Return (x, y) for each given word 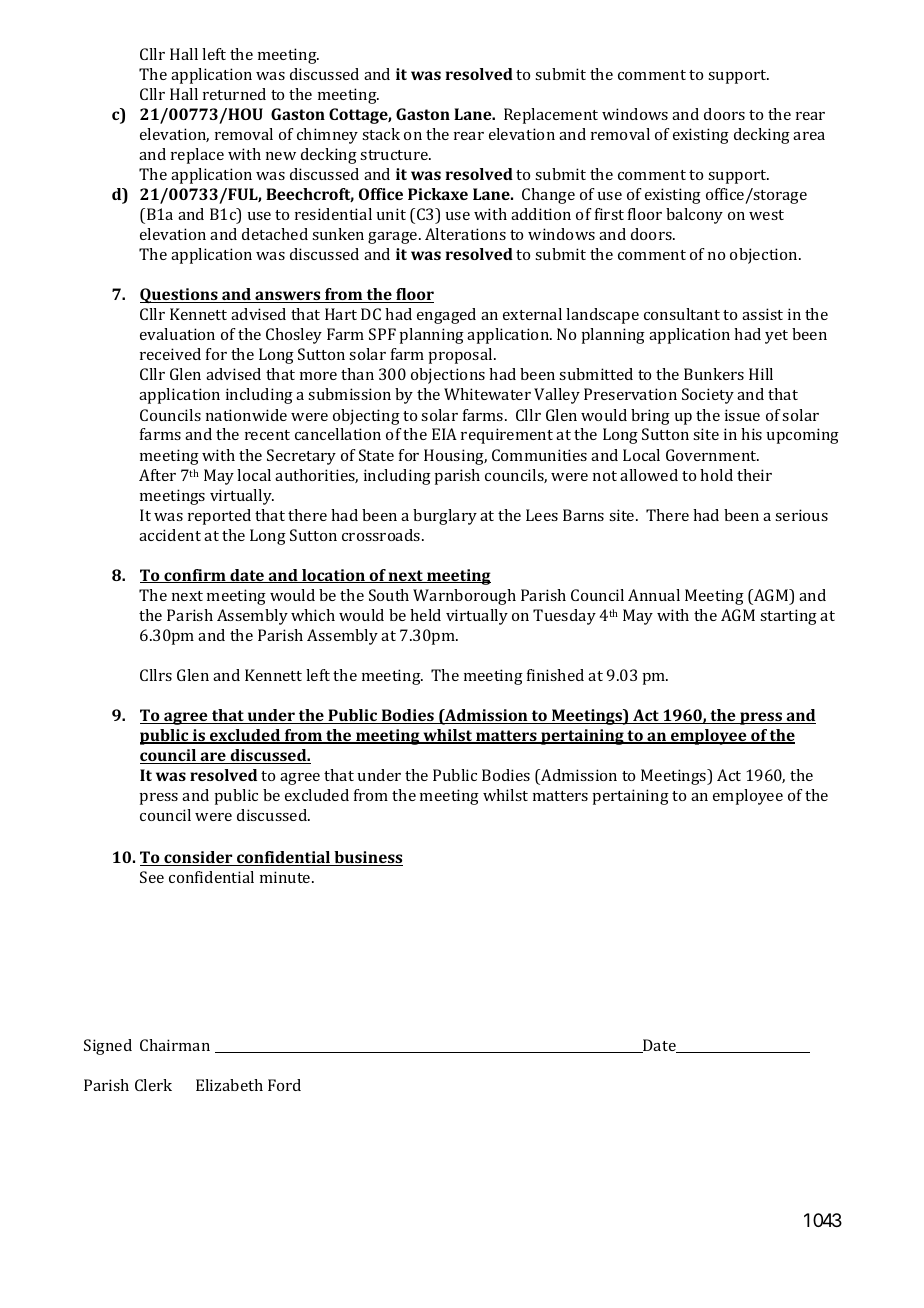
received (170, 354)
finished (555, 675)
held (425, 615)
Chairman (175, 1045)
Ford (284, 1085)
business (367, 858)
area (809, 136)
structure (395, 155)
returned (234, 94)
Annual (654, 595)
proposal (461, 356)
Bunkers (714, 374)
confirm (195, 576)
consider (198, 858)
